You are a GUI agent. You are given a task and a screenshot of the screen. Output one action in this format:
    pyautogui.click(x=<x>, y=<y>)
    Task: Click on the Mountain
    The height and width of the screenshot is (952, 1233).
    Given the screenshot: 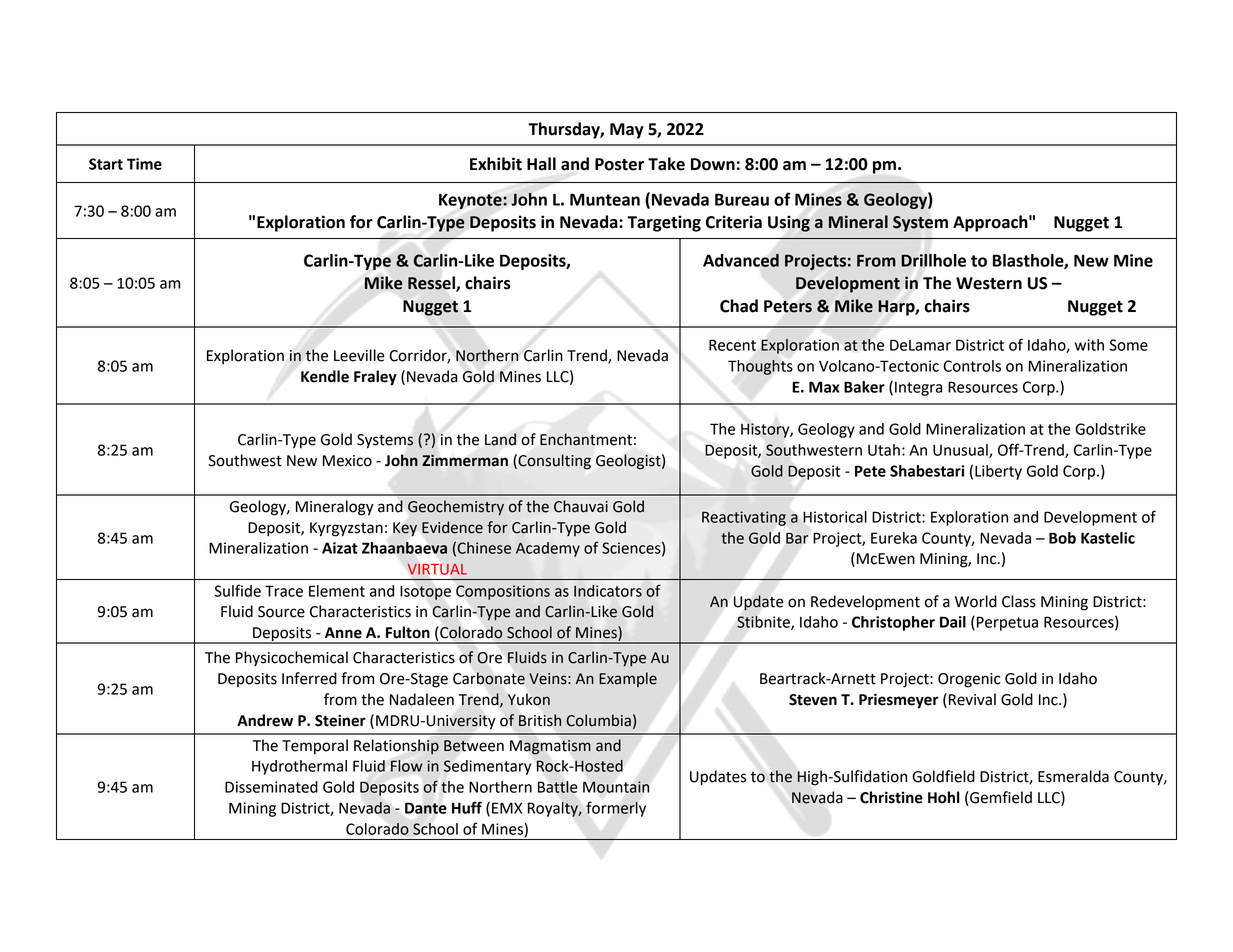 What is the action you would take?
    pyautogui.click(x=616, y=787)
